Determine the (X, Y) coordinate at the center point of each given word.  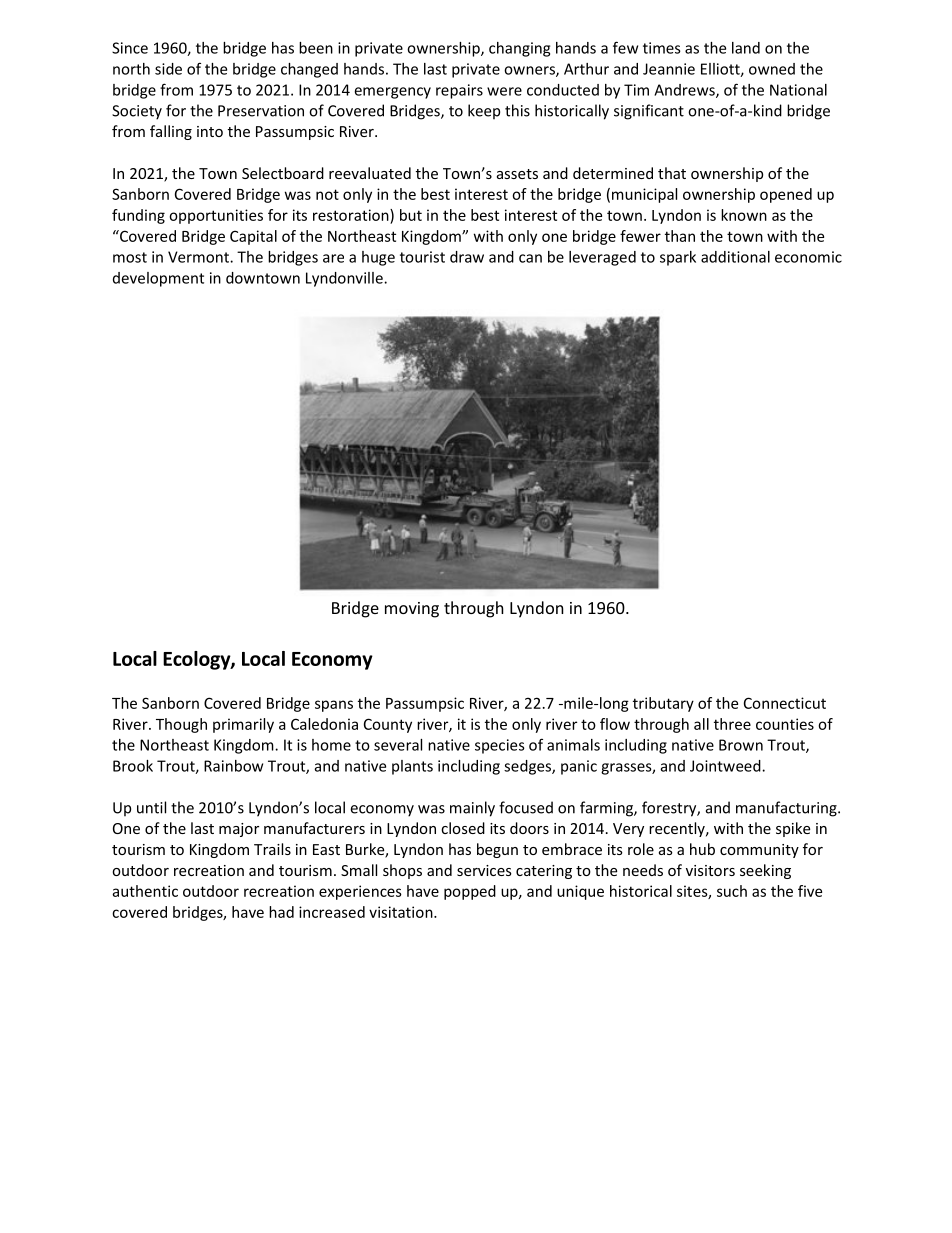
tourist (422, 257)
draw (467, 257)
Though (181, 725)
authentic (145, 891)
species (500, 746)
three (732, 724)
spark (678, 258)
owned (772, 69)
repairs (459, 91)
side (168, 69)
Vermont (199, 257)
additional (735, 257)
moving (412, 610)
